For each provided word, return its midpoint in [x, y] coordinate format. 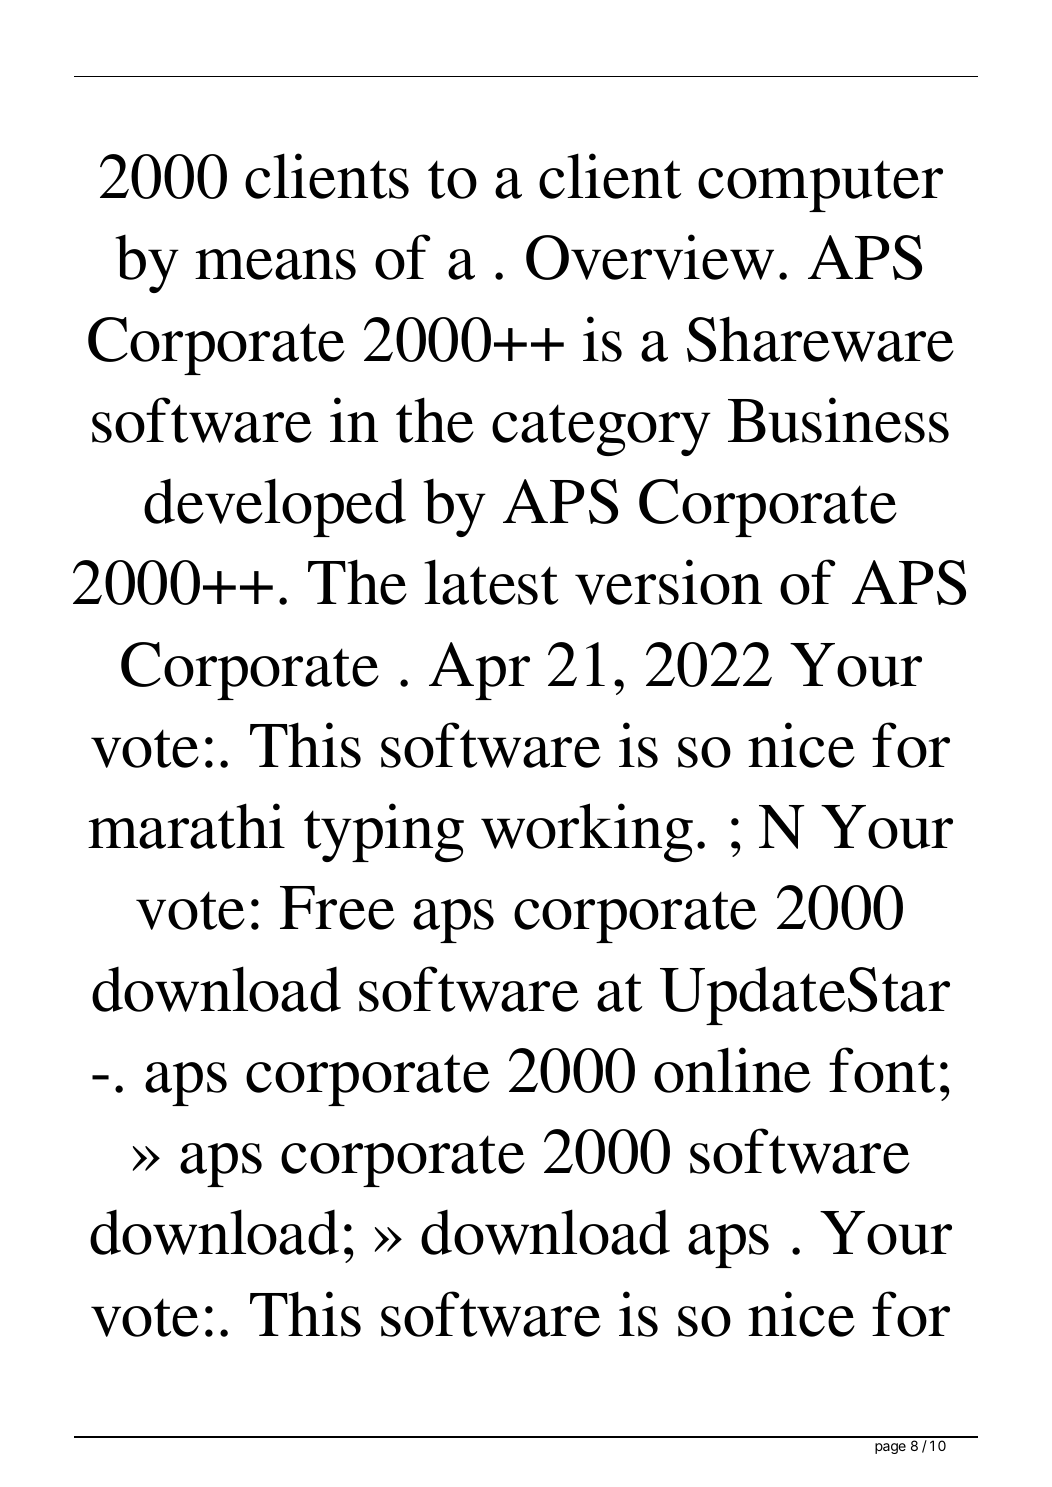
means [275, 264]
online [732, 1070]
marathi [186, 826]
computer [820, 186]
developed [275, 507]
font [882, 1070]
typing [384, 832]
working [587, 832]
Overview [650, 257]
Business [838, 420]
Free [337, 908]
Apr [479, 671]
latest [491, 582]
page [890, 1448]
